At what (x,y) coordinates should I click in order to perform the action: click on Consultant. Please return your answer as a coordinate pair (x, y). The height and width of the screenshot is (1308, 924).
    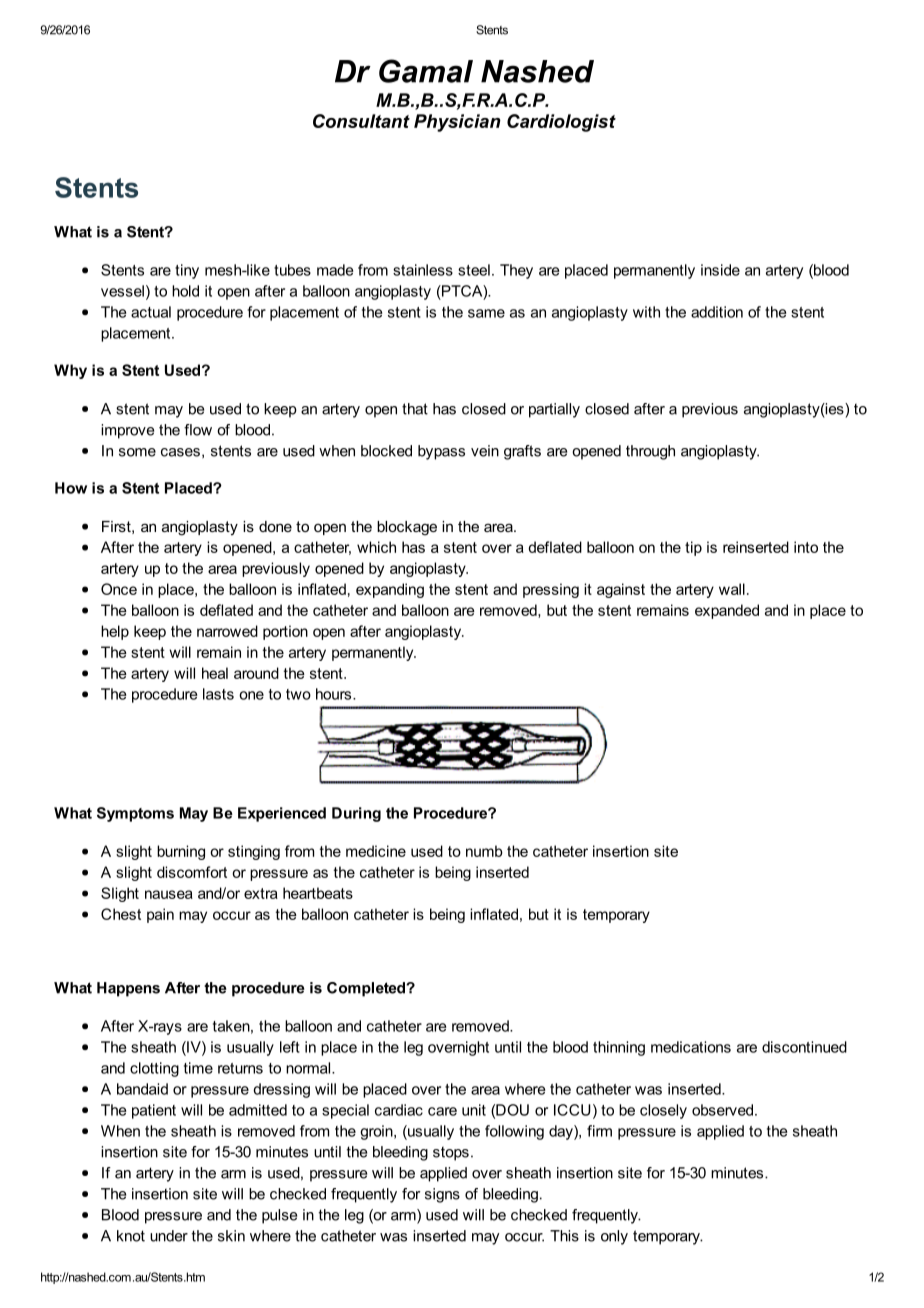
    Looking at the image, I should click on (361, 121).
